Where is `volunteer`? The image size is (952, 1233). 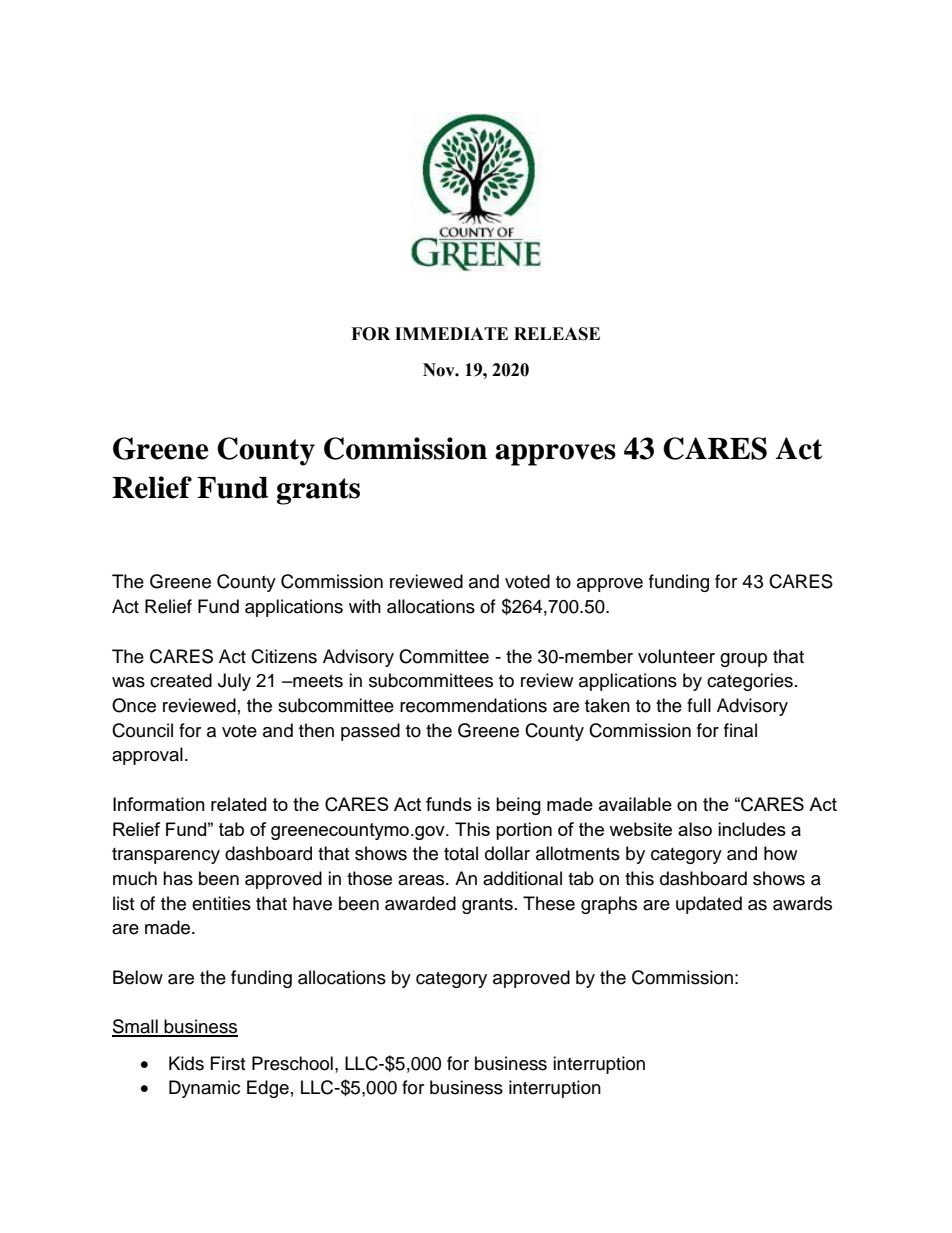
volunteer is located at coordinates (676, 656).
